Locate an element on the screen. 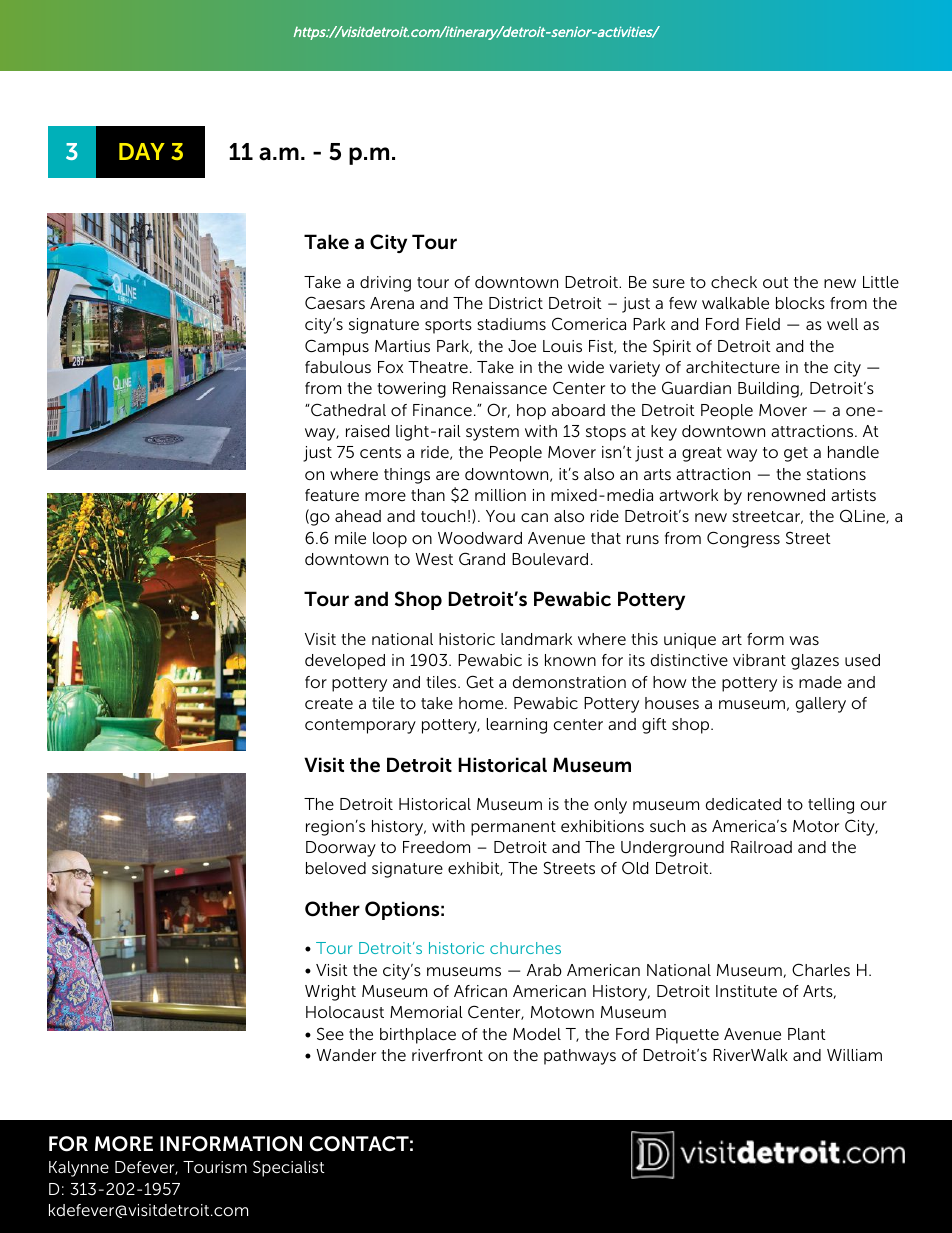  Specialist is located at coordinates (289, 1168).
